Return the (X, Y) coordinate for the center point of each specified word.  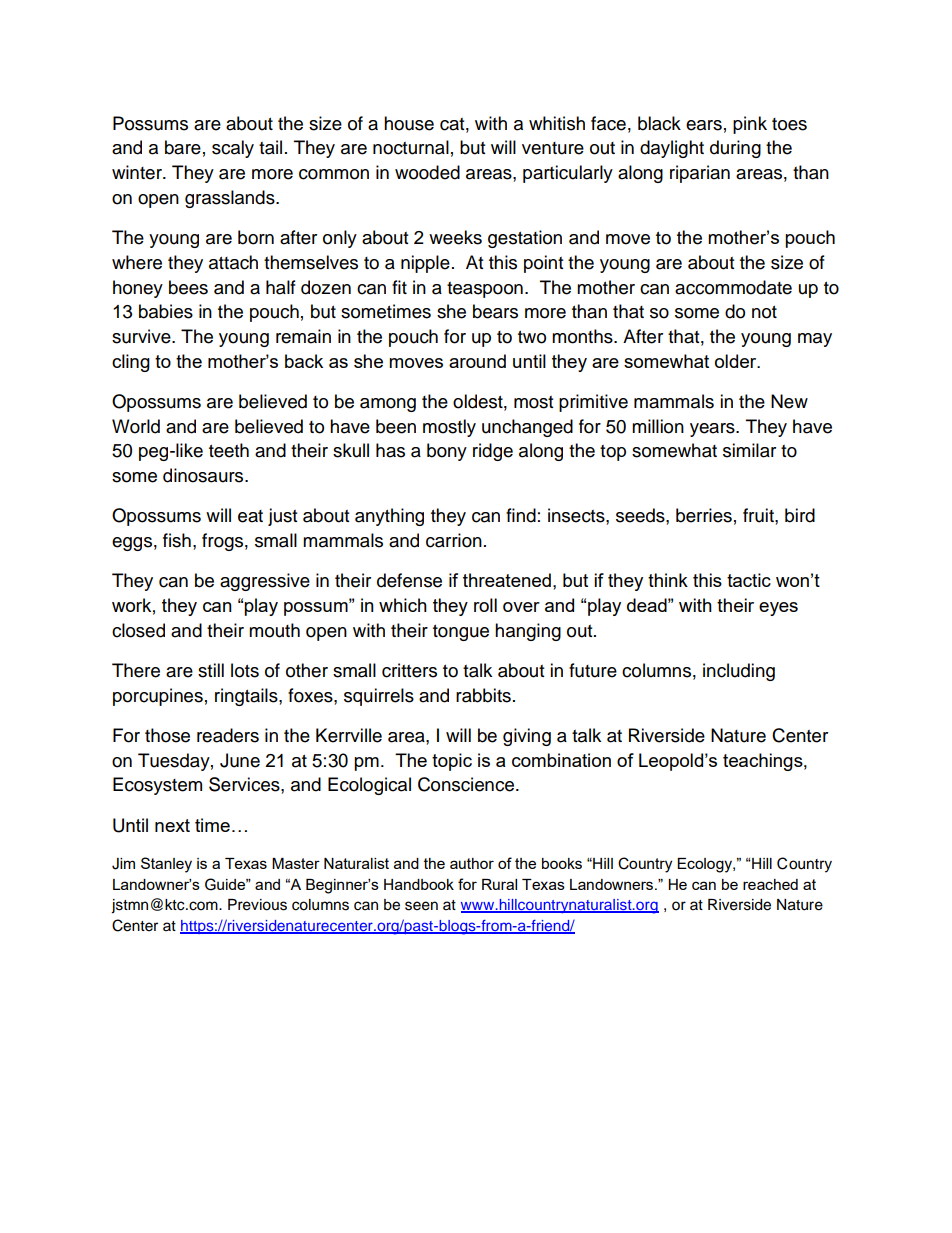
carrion (454, 540)
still (211, 670)
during (735, 149)
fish (177, 540)
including (739, 672)
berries (704, 515)
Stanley (166, 865)
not (764, 312)
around (477, 361)
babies (166, 311)
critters (409, 670)
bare (183, 147)
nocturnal (411, 147)
